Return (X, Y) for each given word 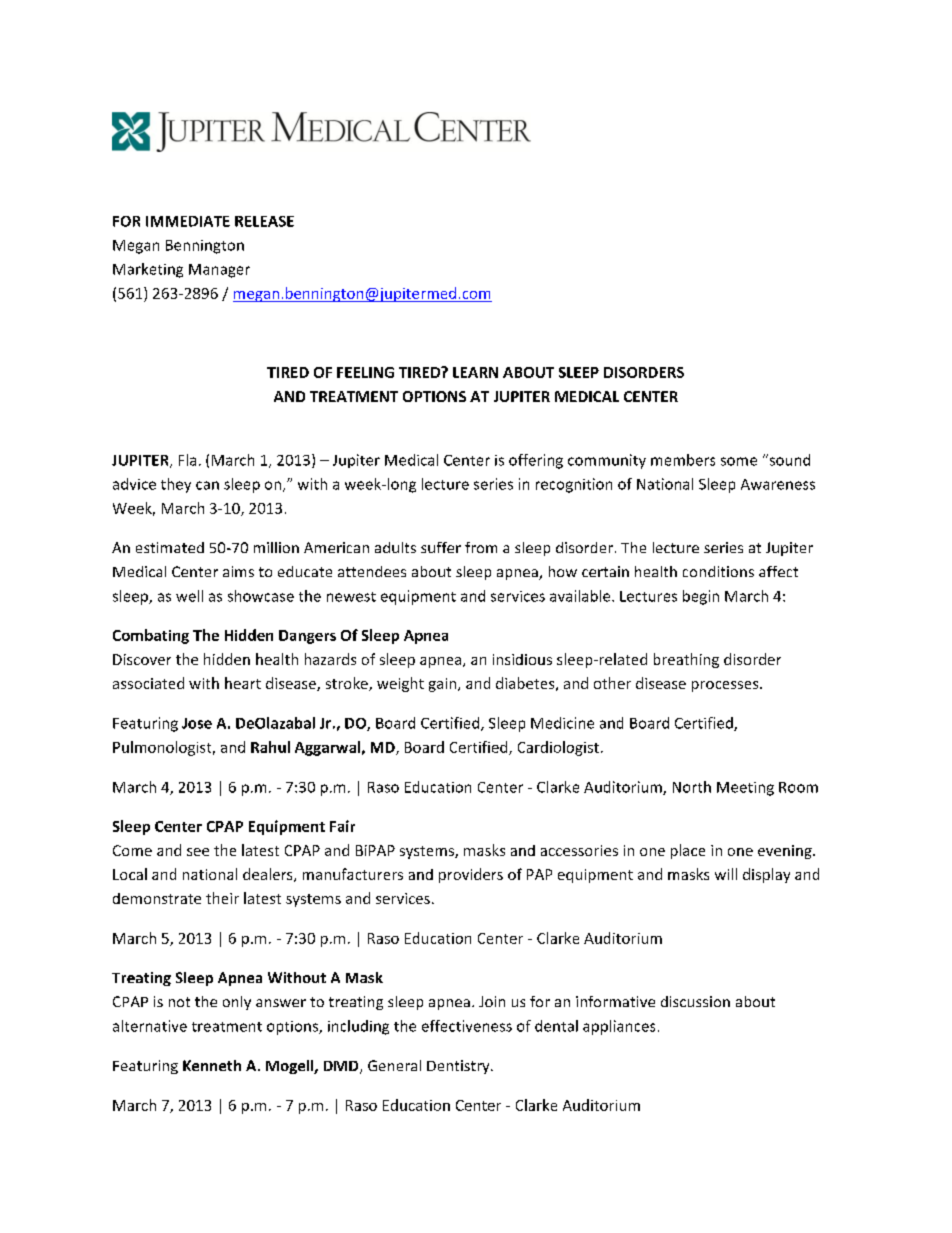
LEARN (475, 372)
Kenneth (212, 1065)
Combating (151, 636)
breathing (686, 660)
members (683, 460)
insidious (522, 659)
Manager (219, 271)
